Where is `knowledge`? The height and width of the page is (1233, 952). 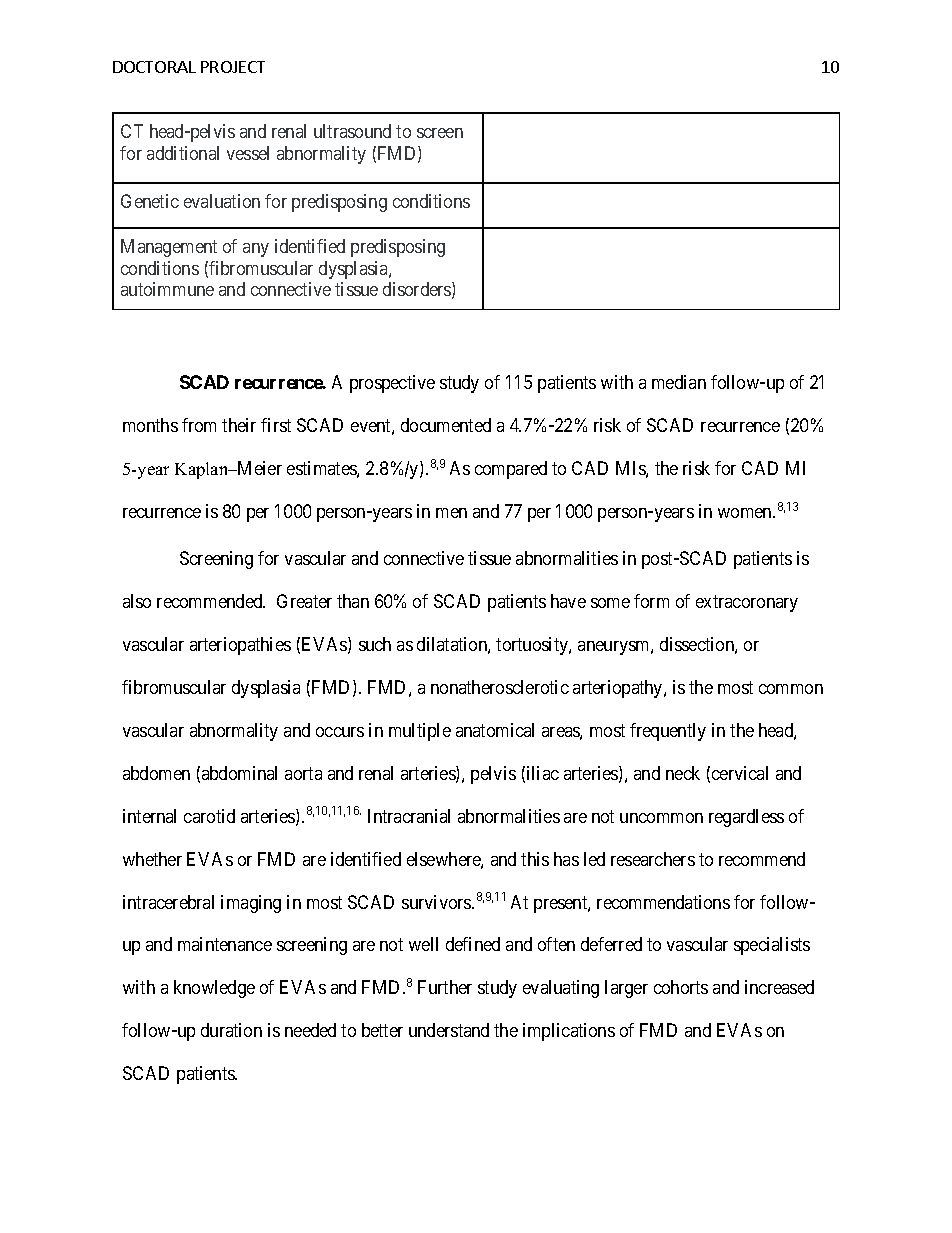
knowledge is located at coordinates (214, 989).
